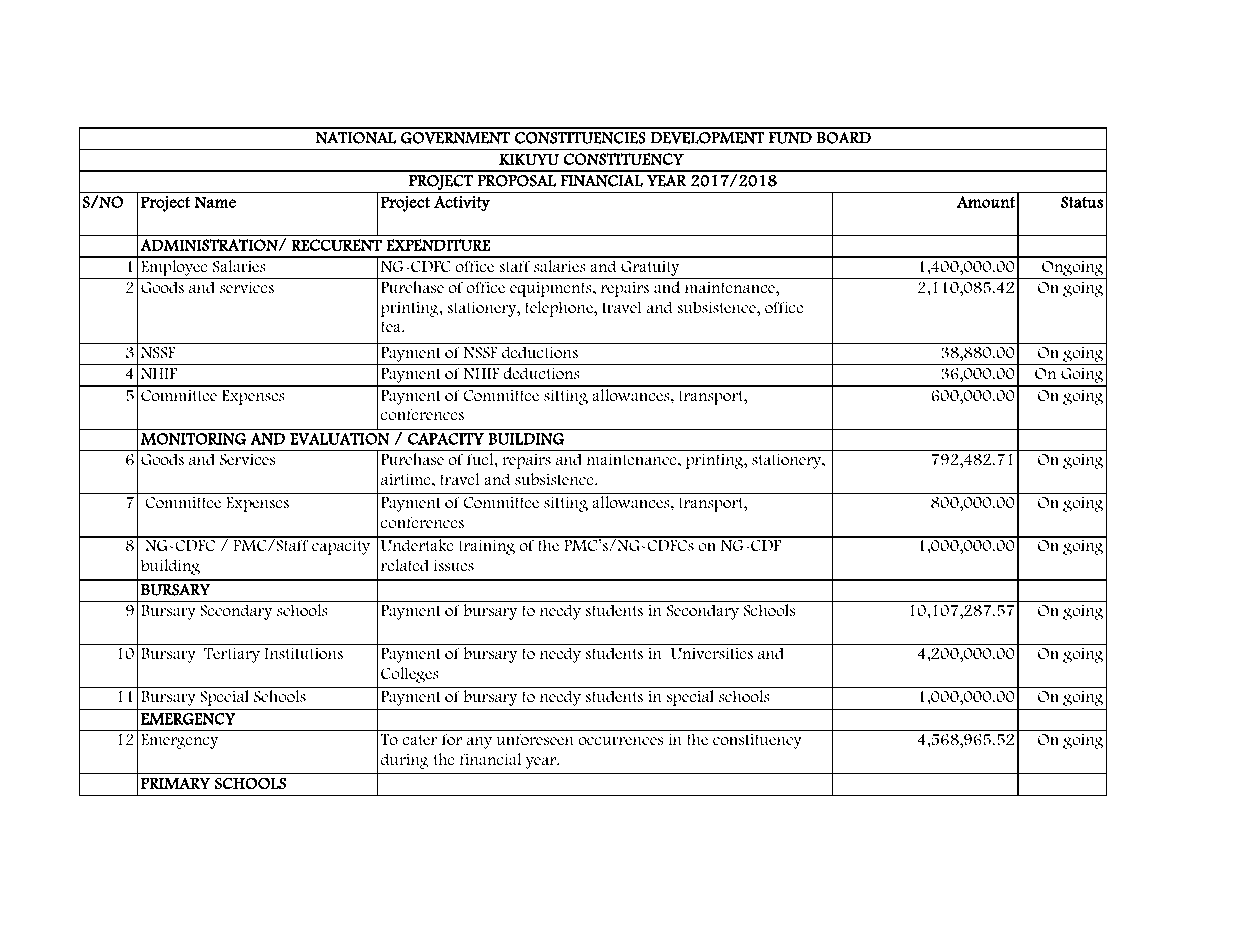 The width and height of the page is (1233, 952). Describe the element at coordinates (529, 159) in the page. I see `KIKUYU` at that location.
